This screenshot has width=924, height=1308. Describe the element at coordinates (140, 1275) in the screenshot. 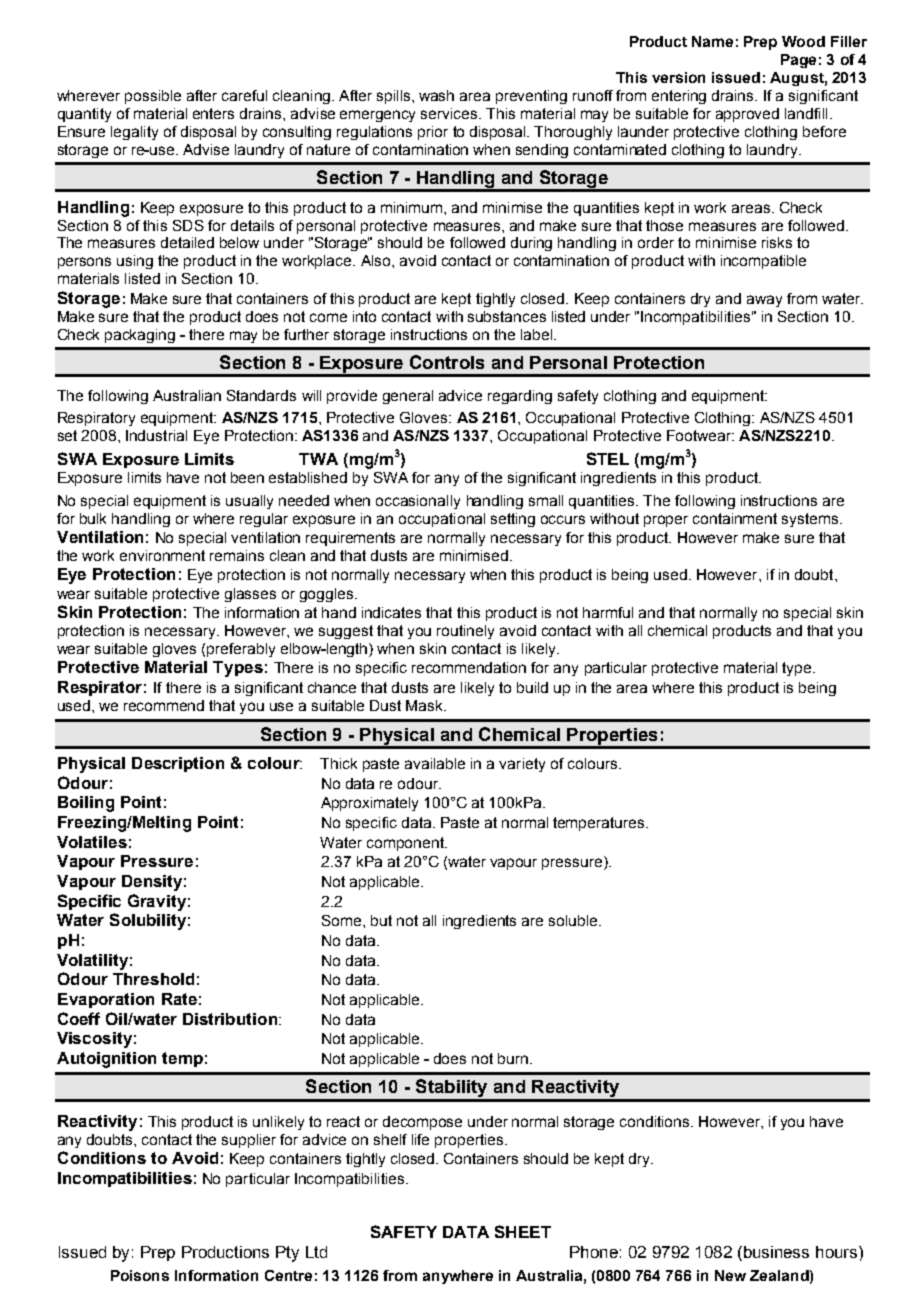

I see `Poisons` at that location.
